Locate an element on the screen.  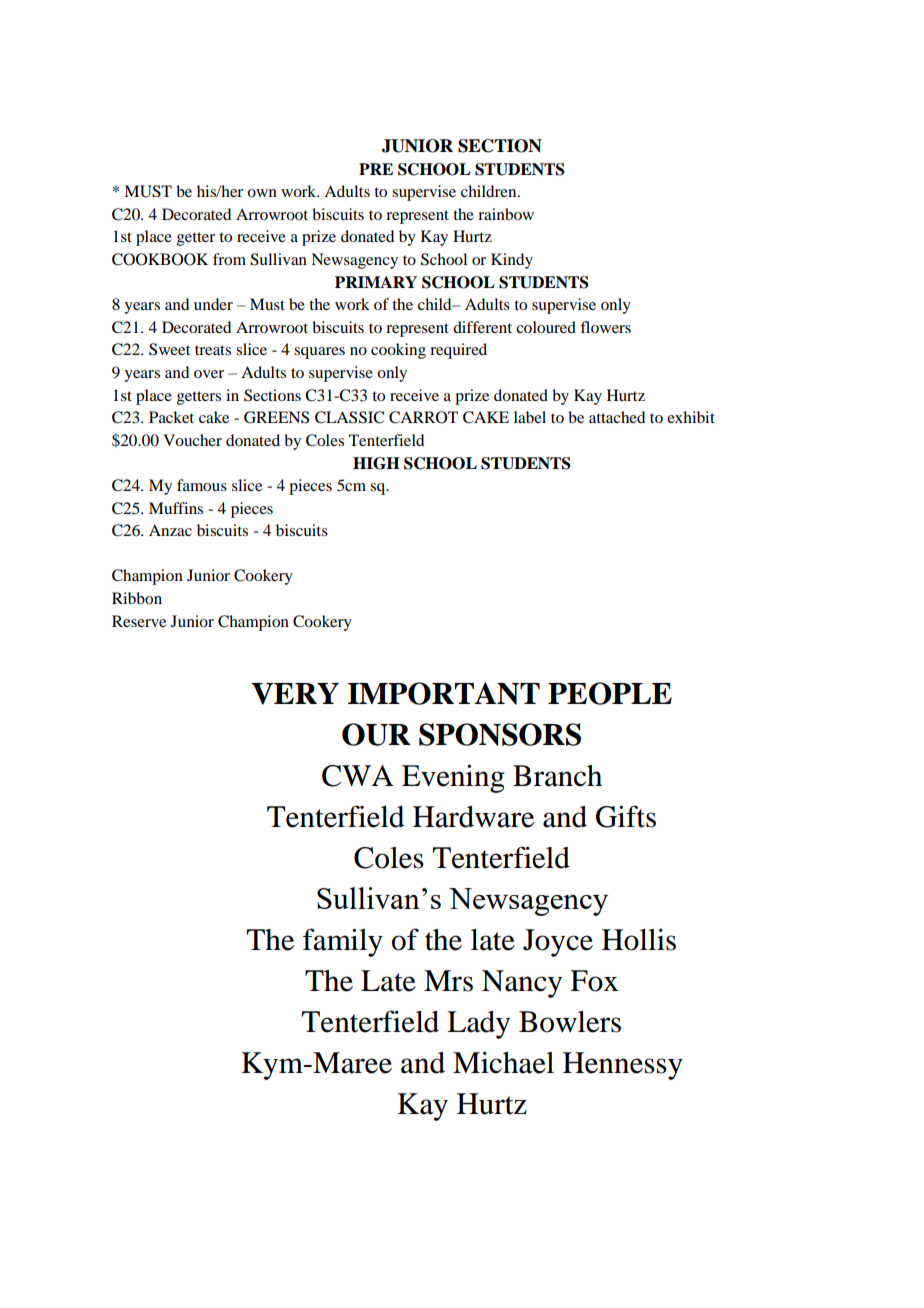
family is located at coordinates (343, 942).
